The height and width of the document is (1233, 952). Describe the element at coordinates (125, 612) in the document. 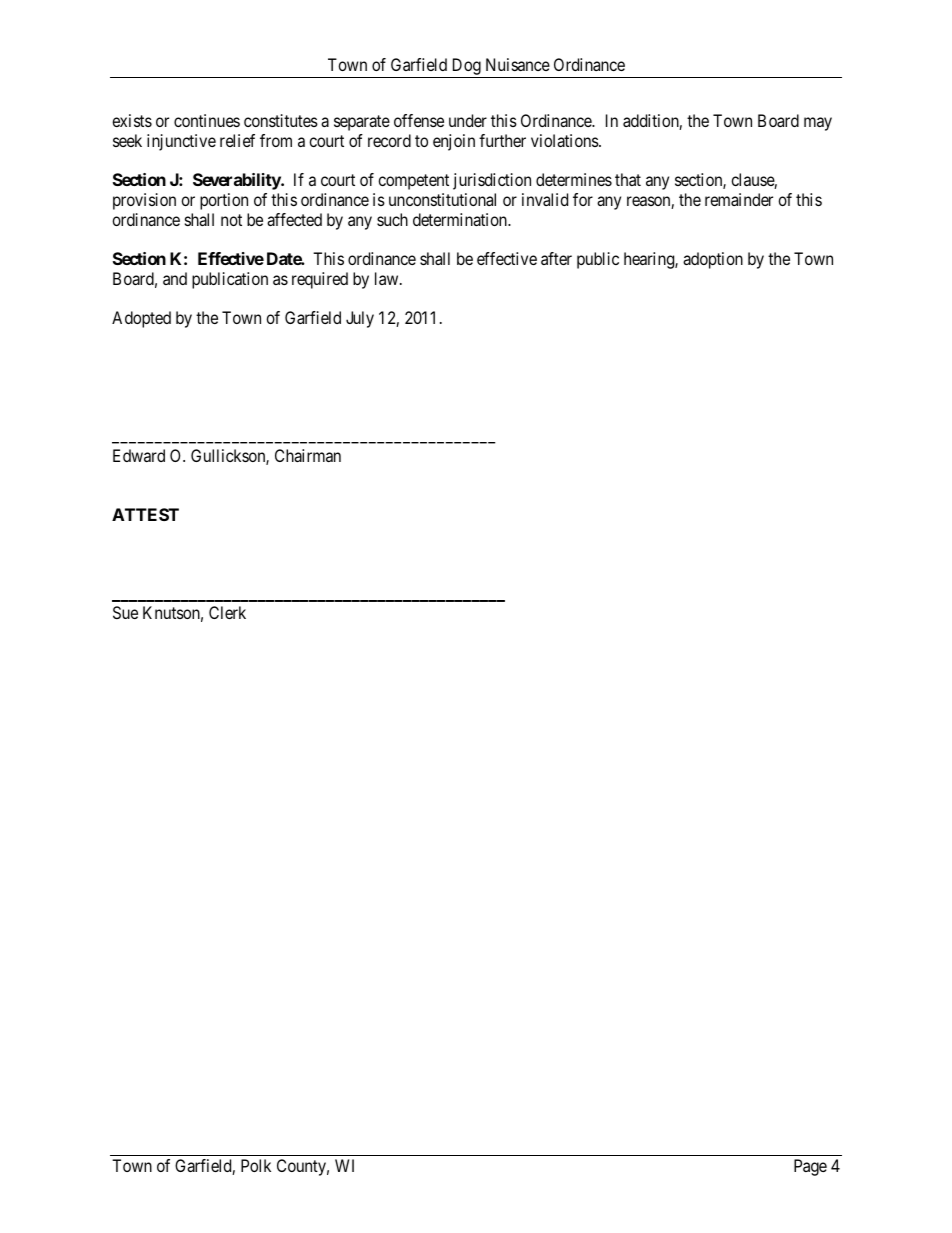

I see `Sue` at that location.
